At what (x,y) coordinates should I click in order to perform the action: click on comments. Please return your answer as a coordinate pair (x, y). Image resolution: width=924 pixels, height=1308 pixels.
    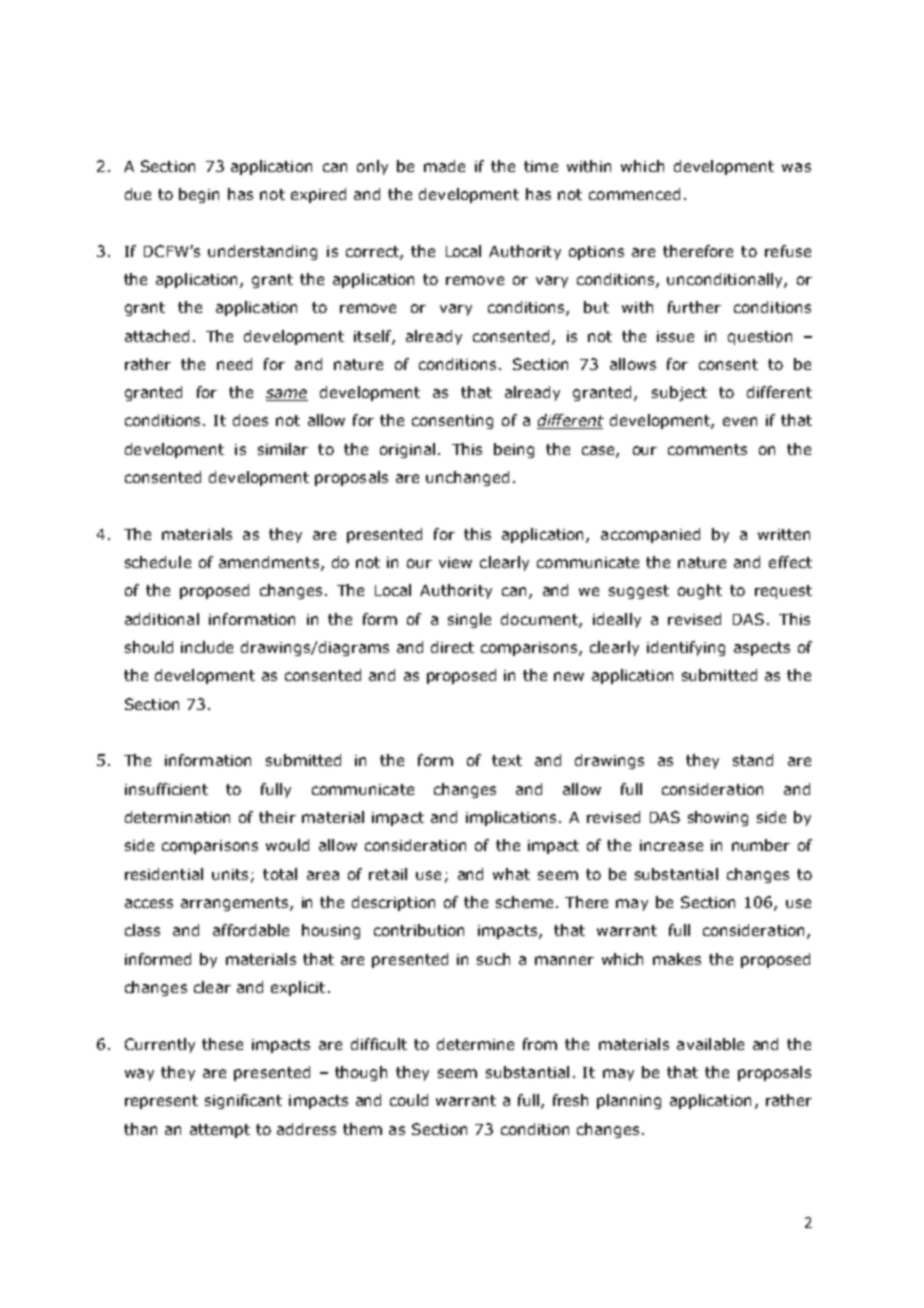
    Looking at the image, I should click on (707, 449).
